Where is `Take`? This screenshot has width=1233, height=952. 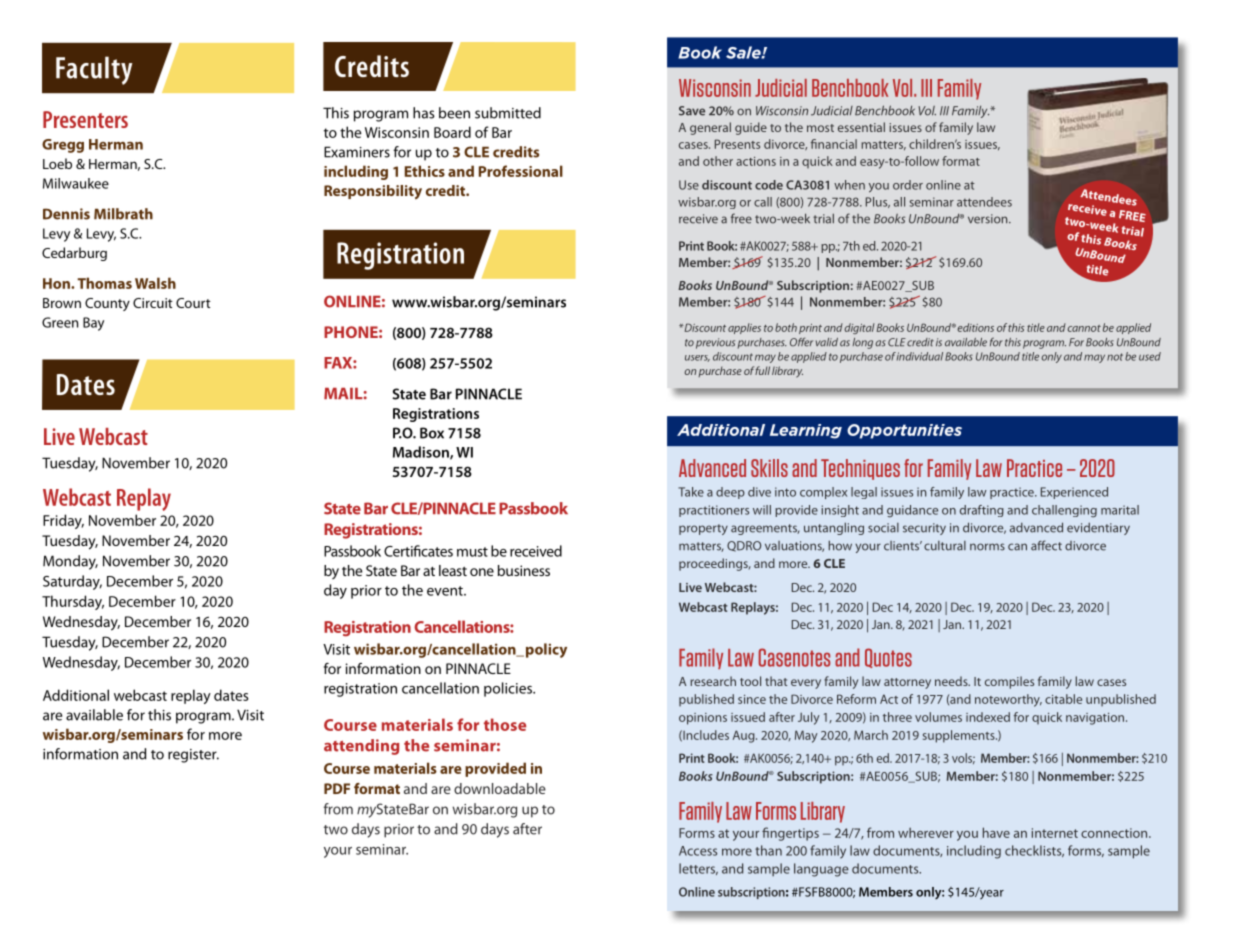
Take is located at coordinates (691, 492).
